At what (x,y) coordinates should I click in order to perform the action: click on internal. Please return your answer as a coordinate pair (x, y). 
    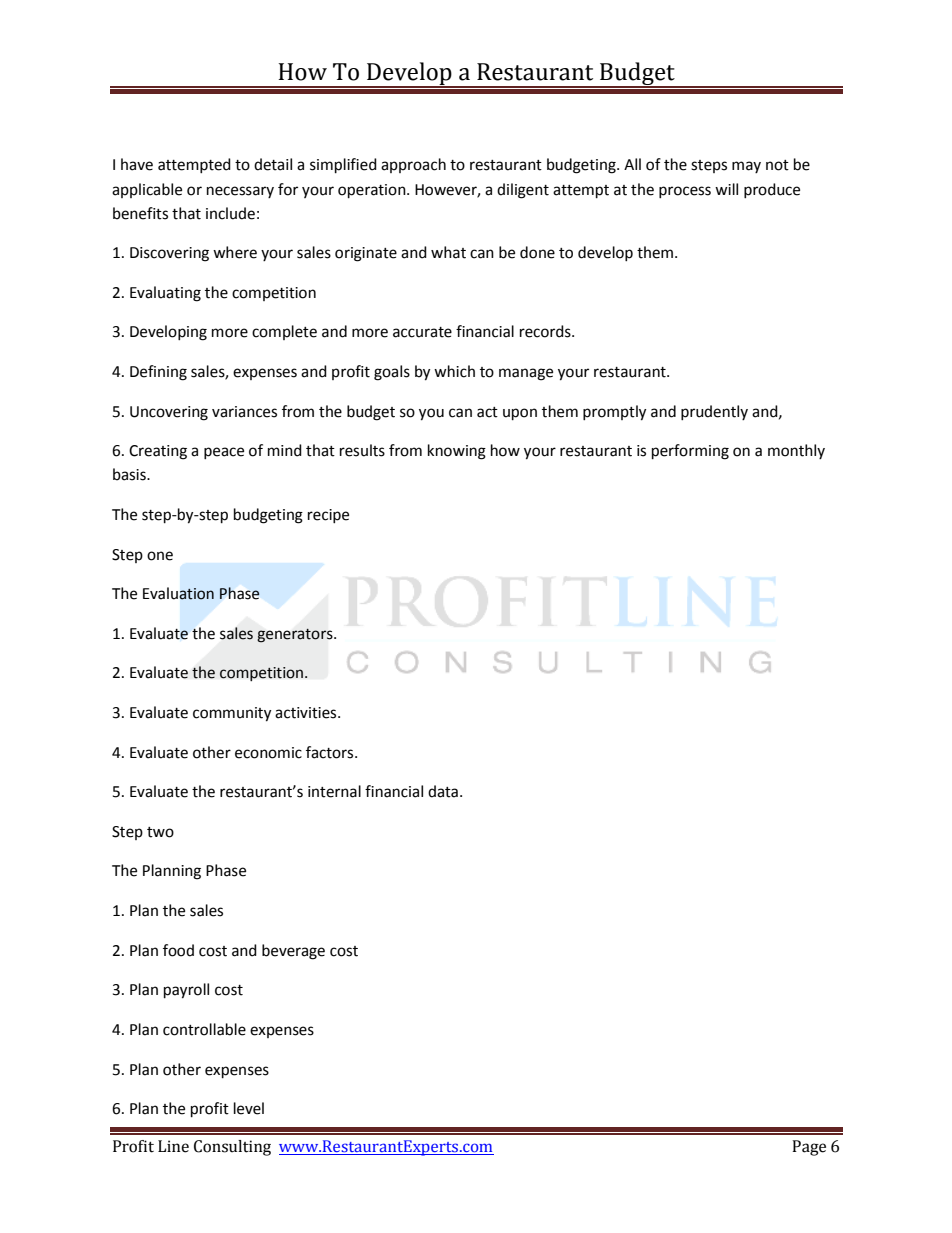
    Looking at the image, I should click on (334, 791).
